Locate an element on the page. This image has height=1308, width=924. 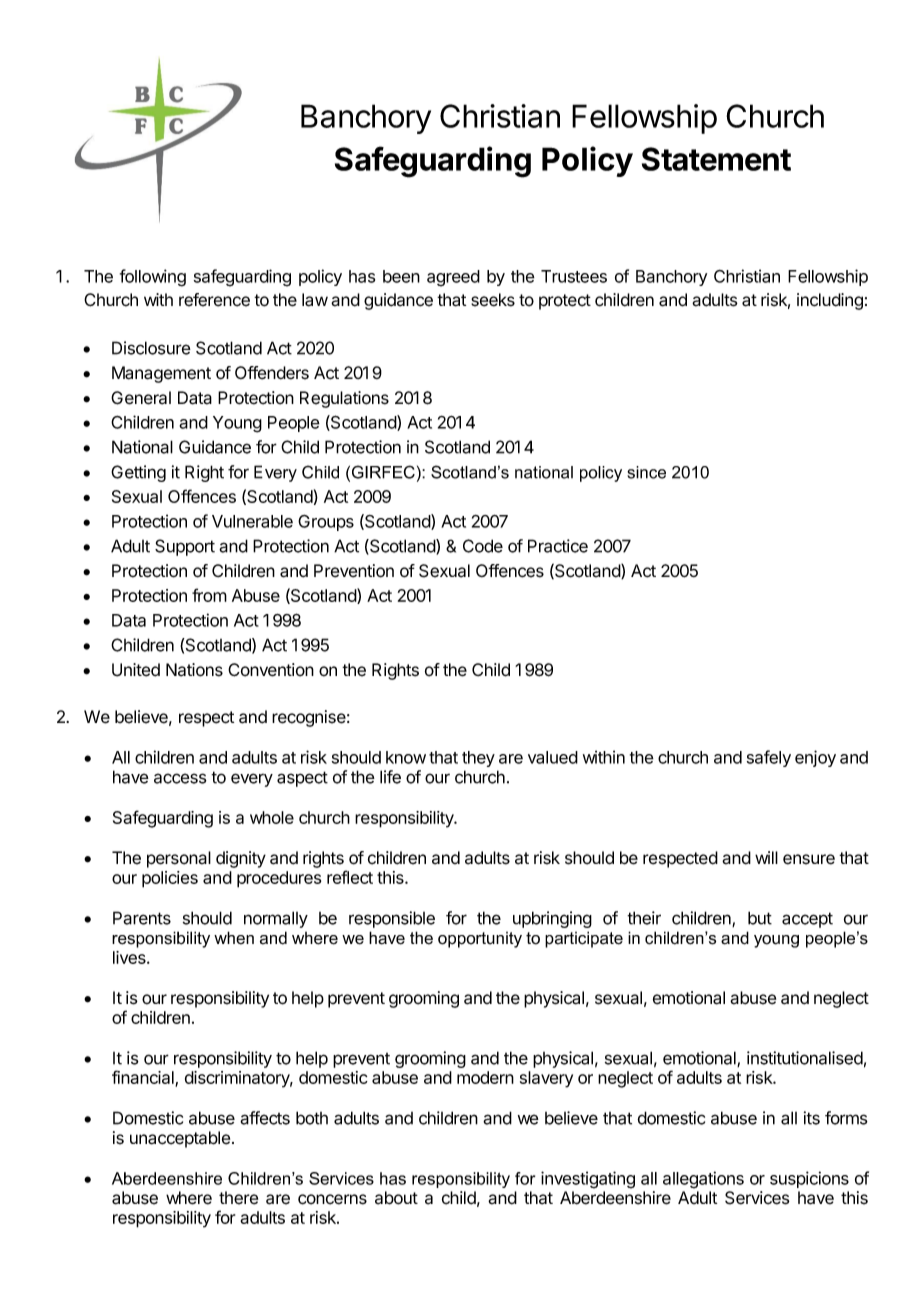
Vulnerable is located at coordinates (252, 521).
